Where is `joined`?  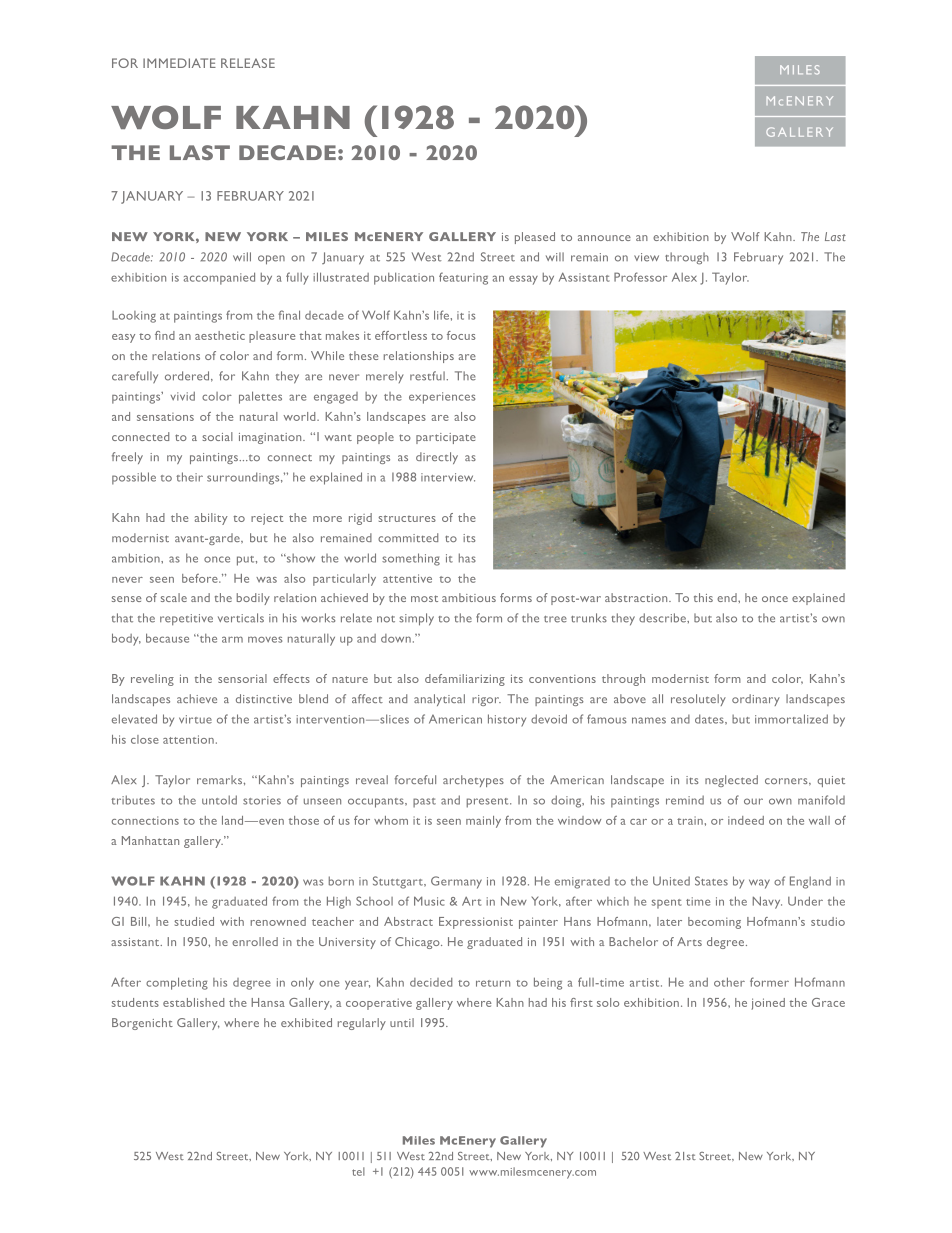 joined is located at coordinates (768, 1004).
